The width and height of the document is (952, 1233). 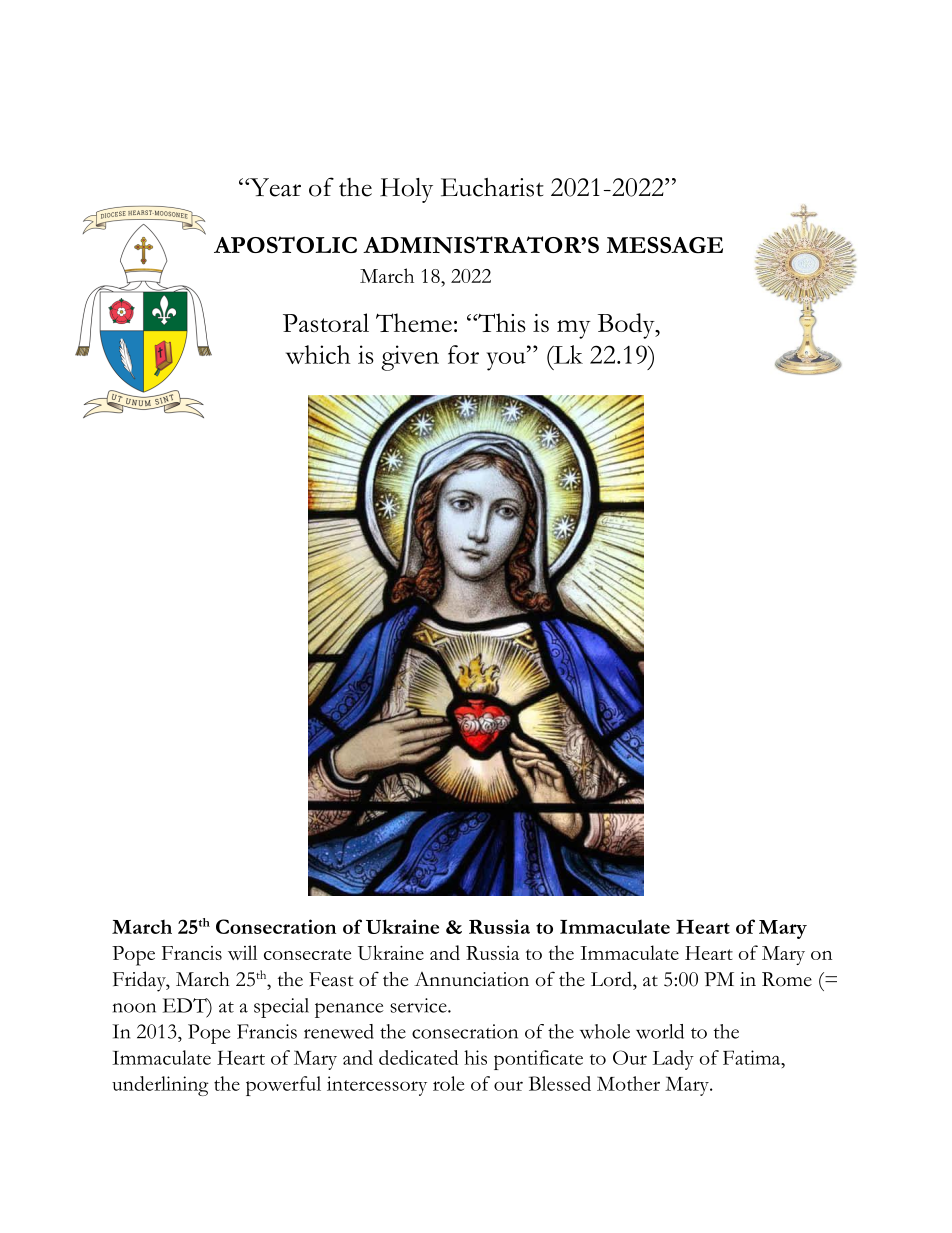 What do you see at coordinates (160, 1086) in the document?
I see `underlining` at bounding box center [160, 1086].
